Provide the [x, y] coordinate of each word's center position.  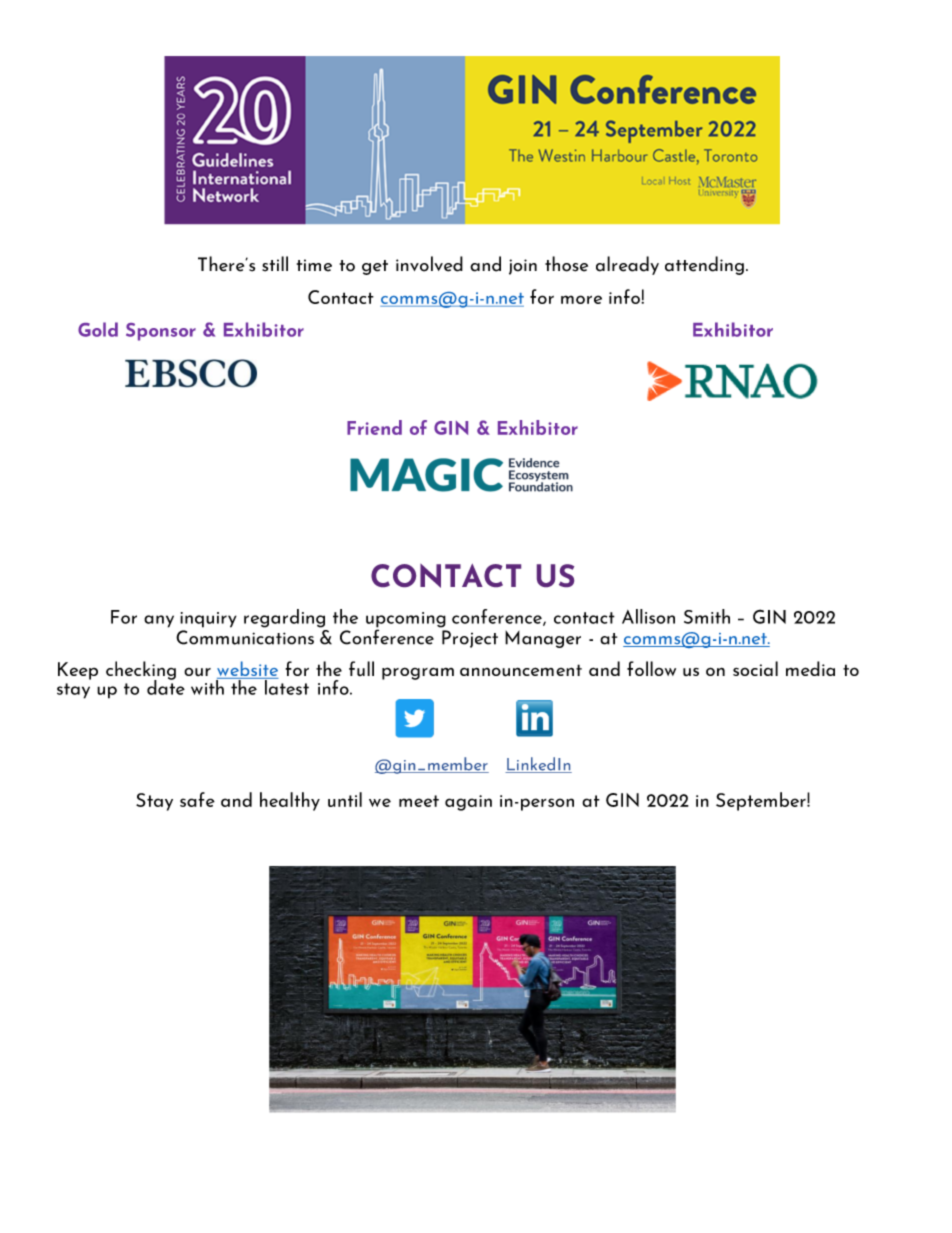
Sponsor [161, 332]
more [581, 299]
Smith [707, 616]
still [275, 264]
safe [197, 799]
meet [419, 801]
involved [429, 264]
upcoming [406, 621]
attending [704, 265]
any [159, 621]
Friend [374, 427]
